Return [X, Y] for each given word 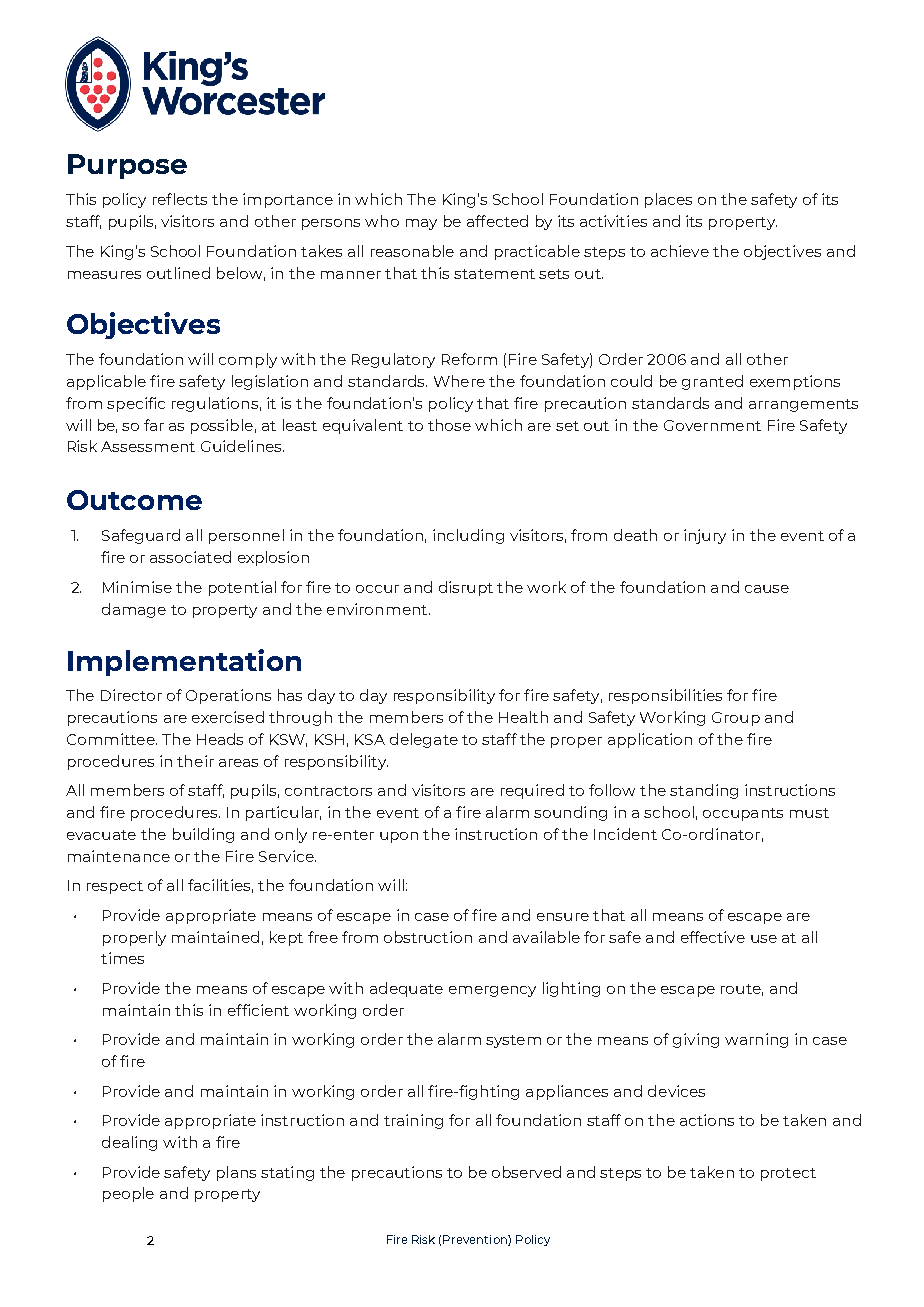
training [413, 1121]
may [421, 224]
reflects [180, 199]
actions [707, 1120]
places [668, 200]
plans [236, 1173]
